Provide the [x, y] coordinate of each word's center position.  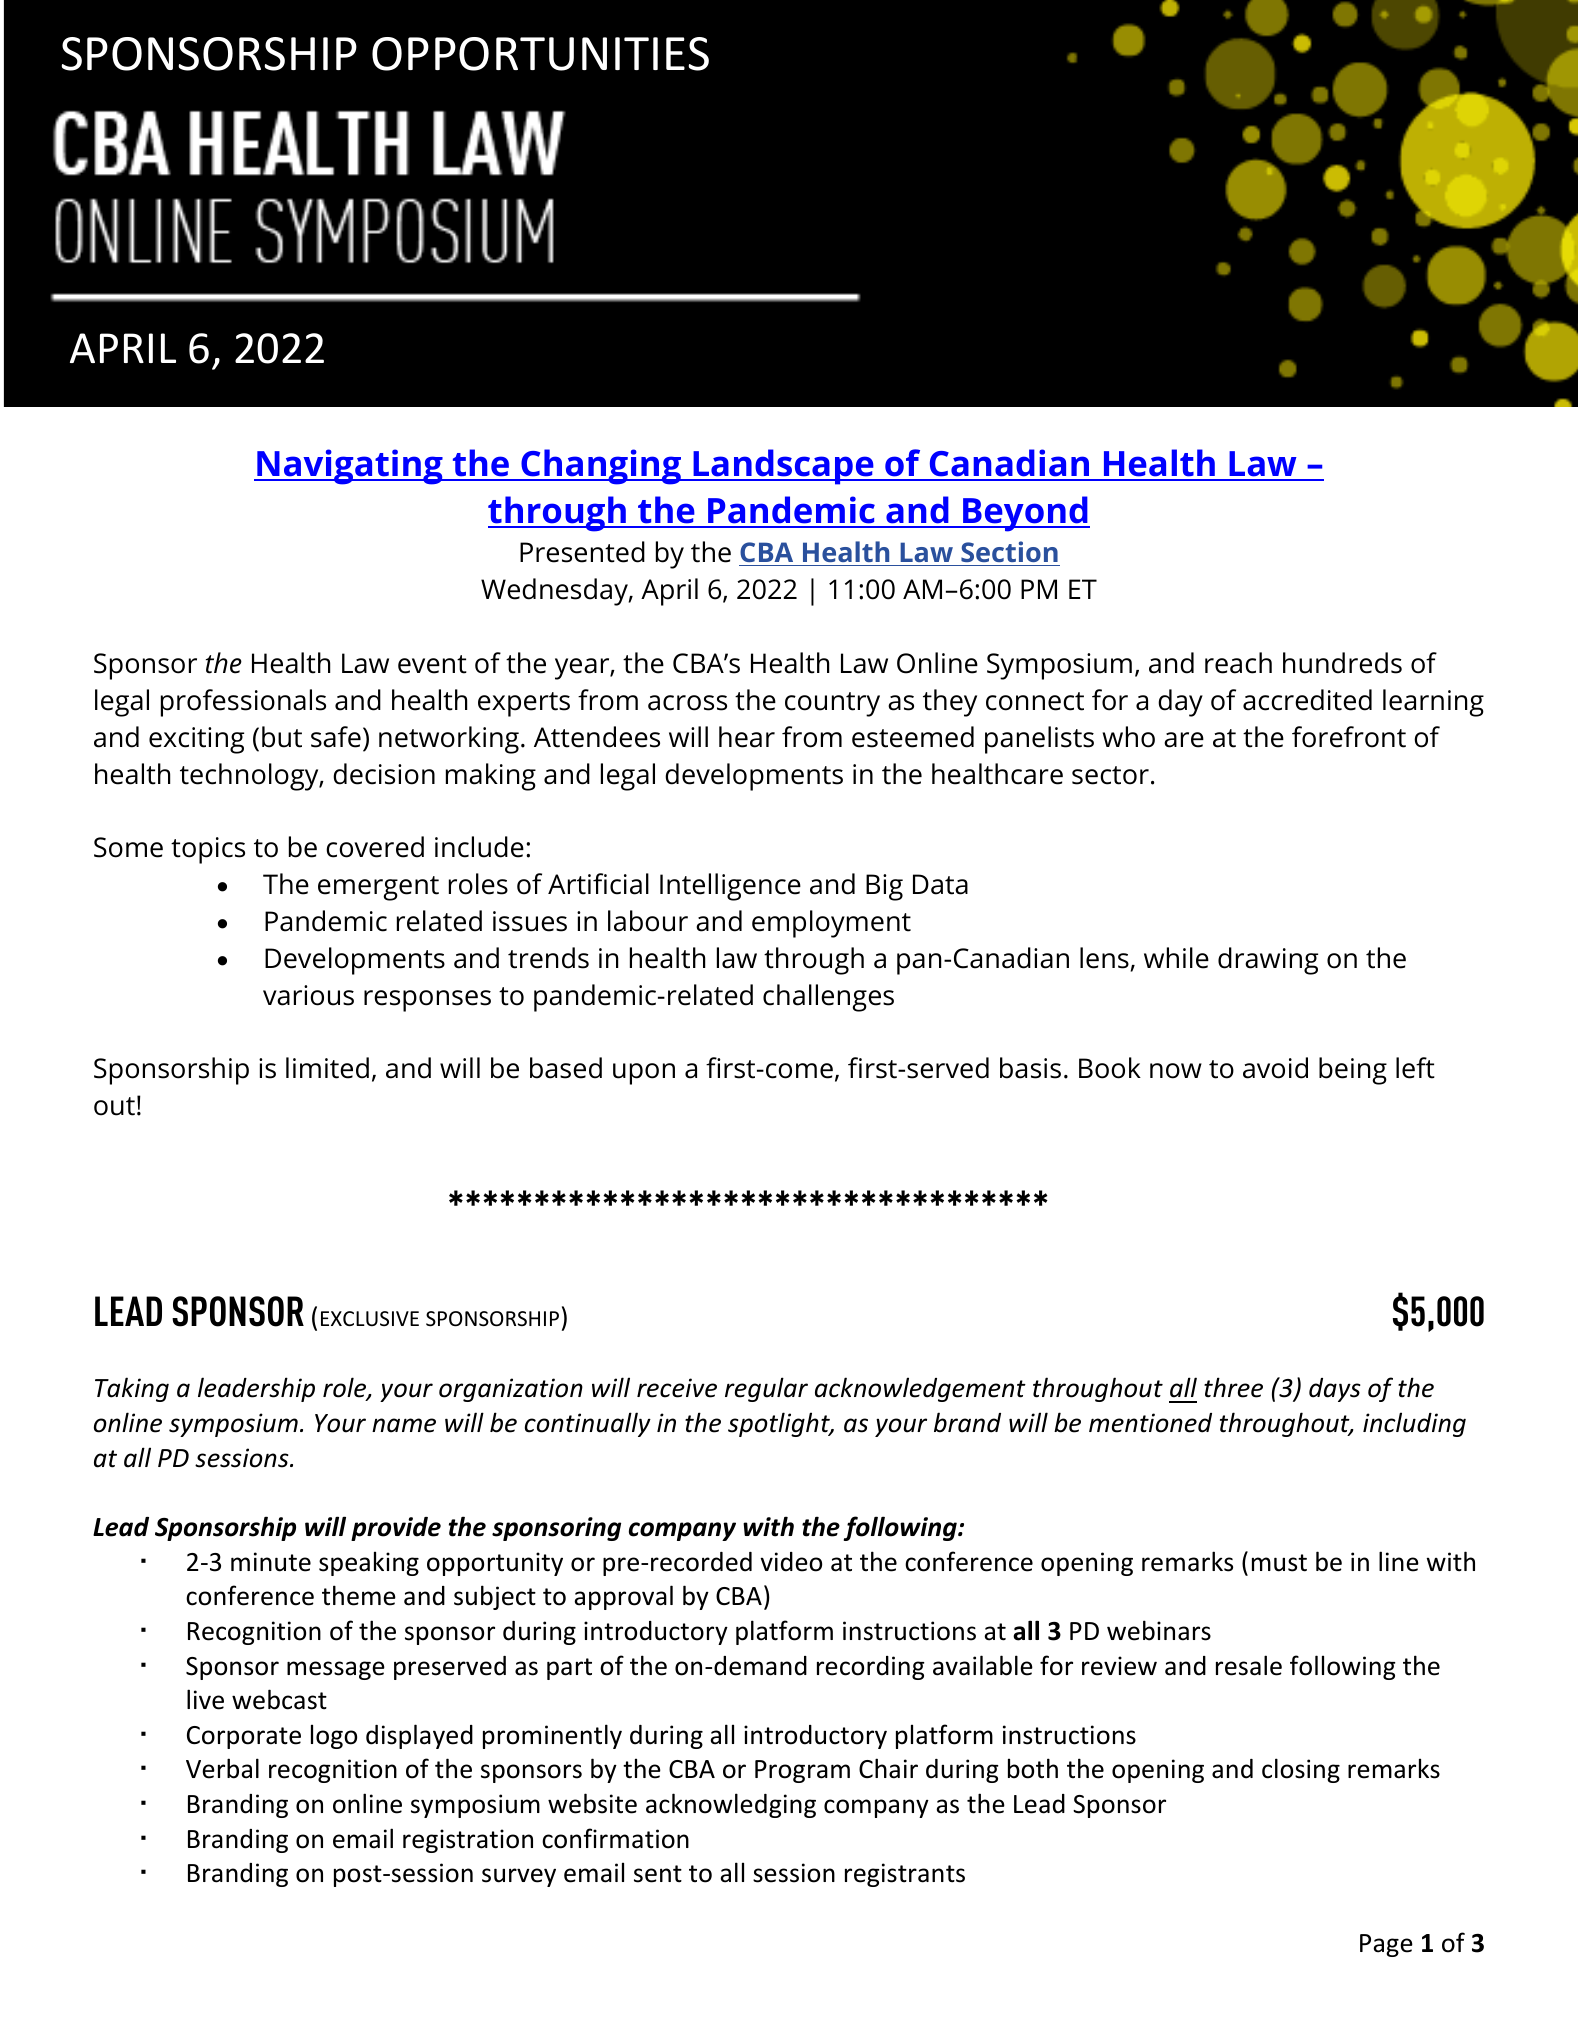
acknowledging [731, 1805]
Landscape [783, 467]
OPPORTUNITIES [540, 54]
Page [1386, 1945]
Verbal [222, 1768]
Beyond [1025, 514]
